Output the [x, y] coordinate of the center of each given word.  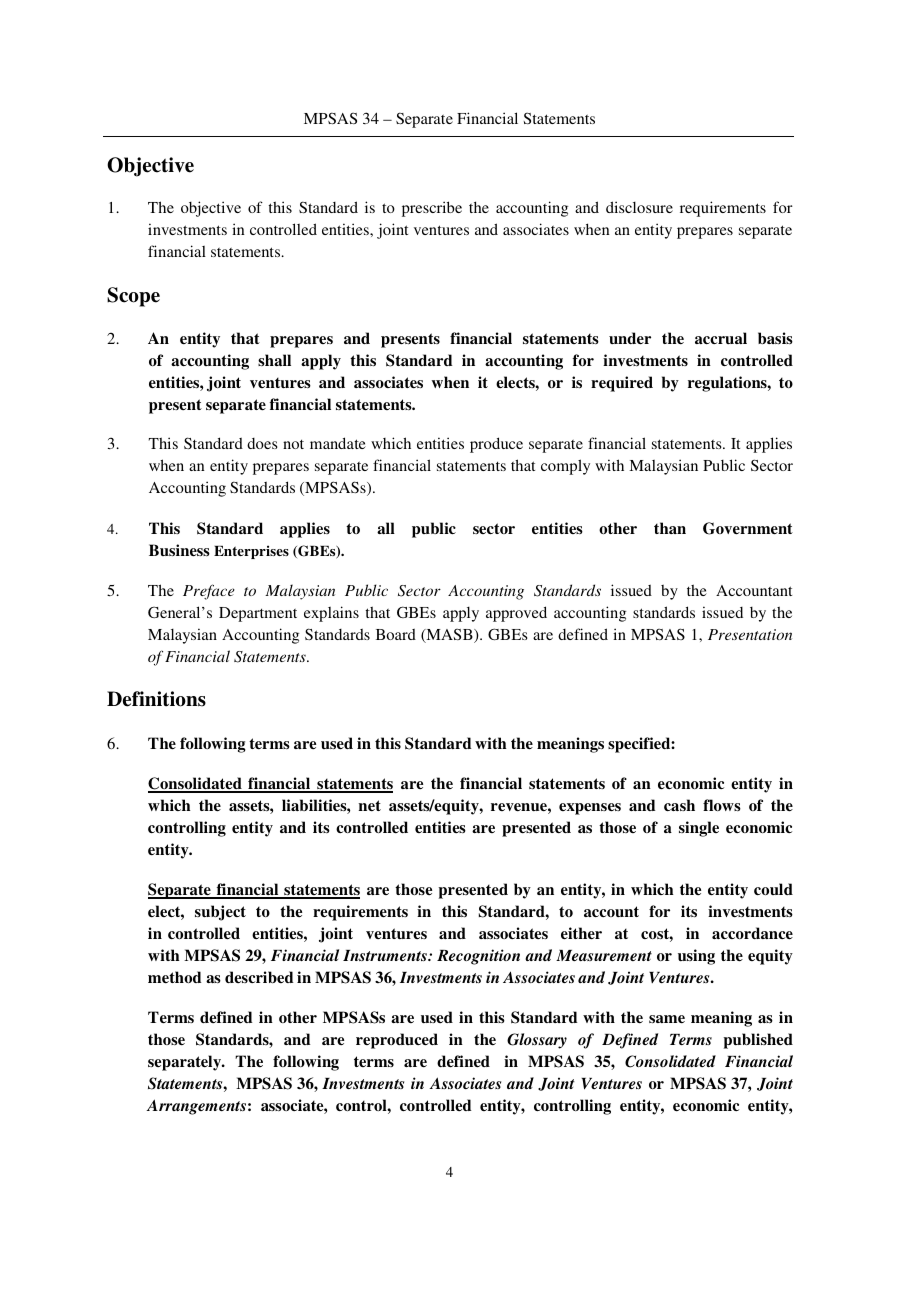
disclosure [639, 207]
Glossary [537, 1041]
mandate [338, 443]
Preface [209, 592]
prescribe [432, 209]
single [699, 829]
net [369, 805]
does [262, 443]
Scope [133, 297]
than [670, 528]
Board [396, 634]
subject [220, 913]
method [174, 977]
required [622, 384]
